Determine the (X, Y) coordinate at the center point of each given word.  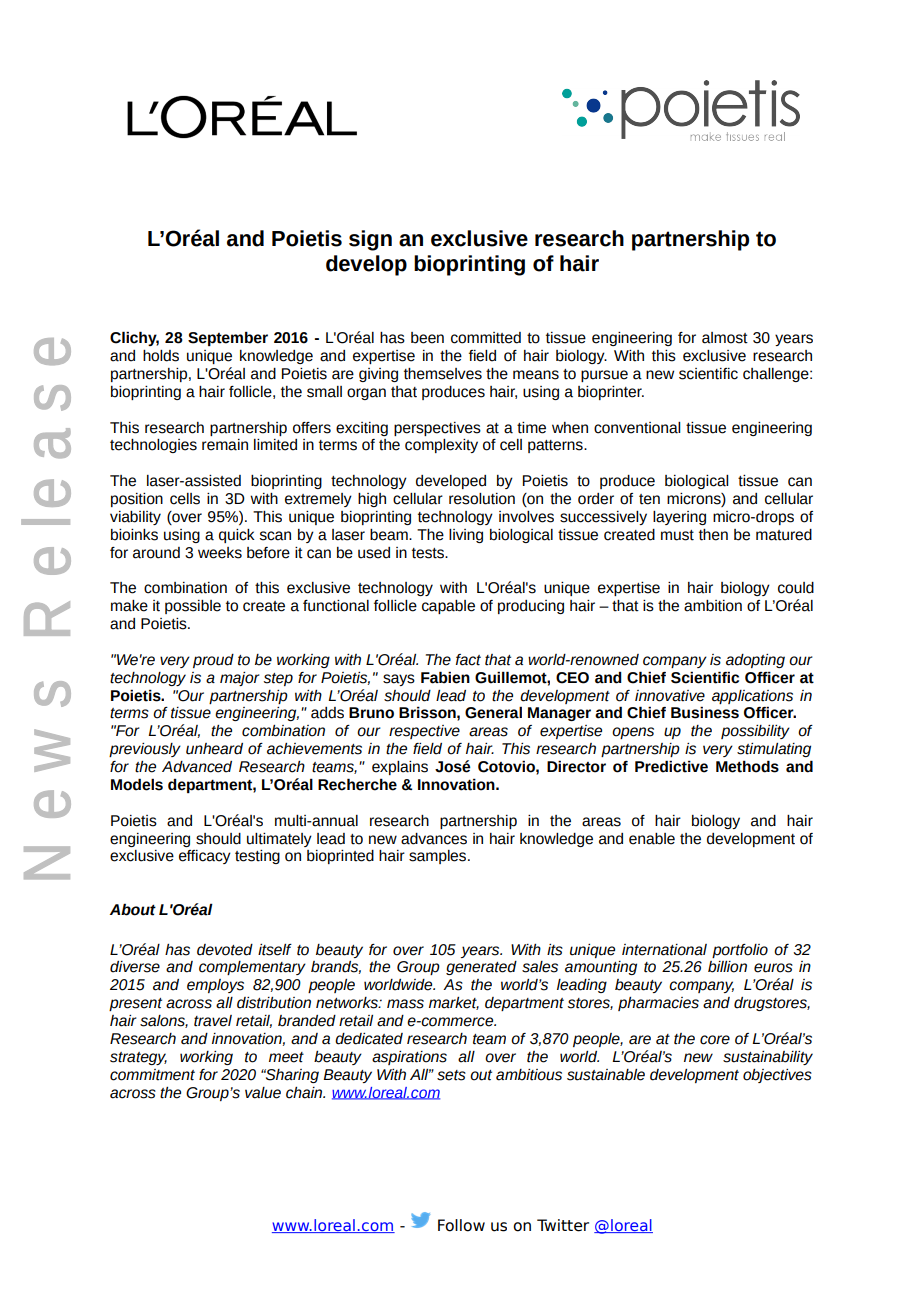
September (228, 338)
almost (725, 338)
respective (424, 732)
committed (486, 338)
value (263, 1093)
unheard (214, 749)
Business (705, 712)
